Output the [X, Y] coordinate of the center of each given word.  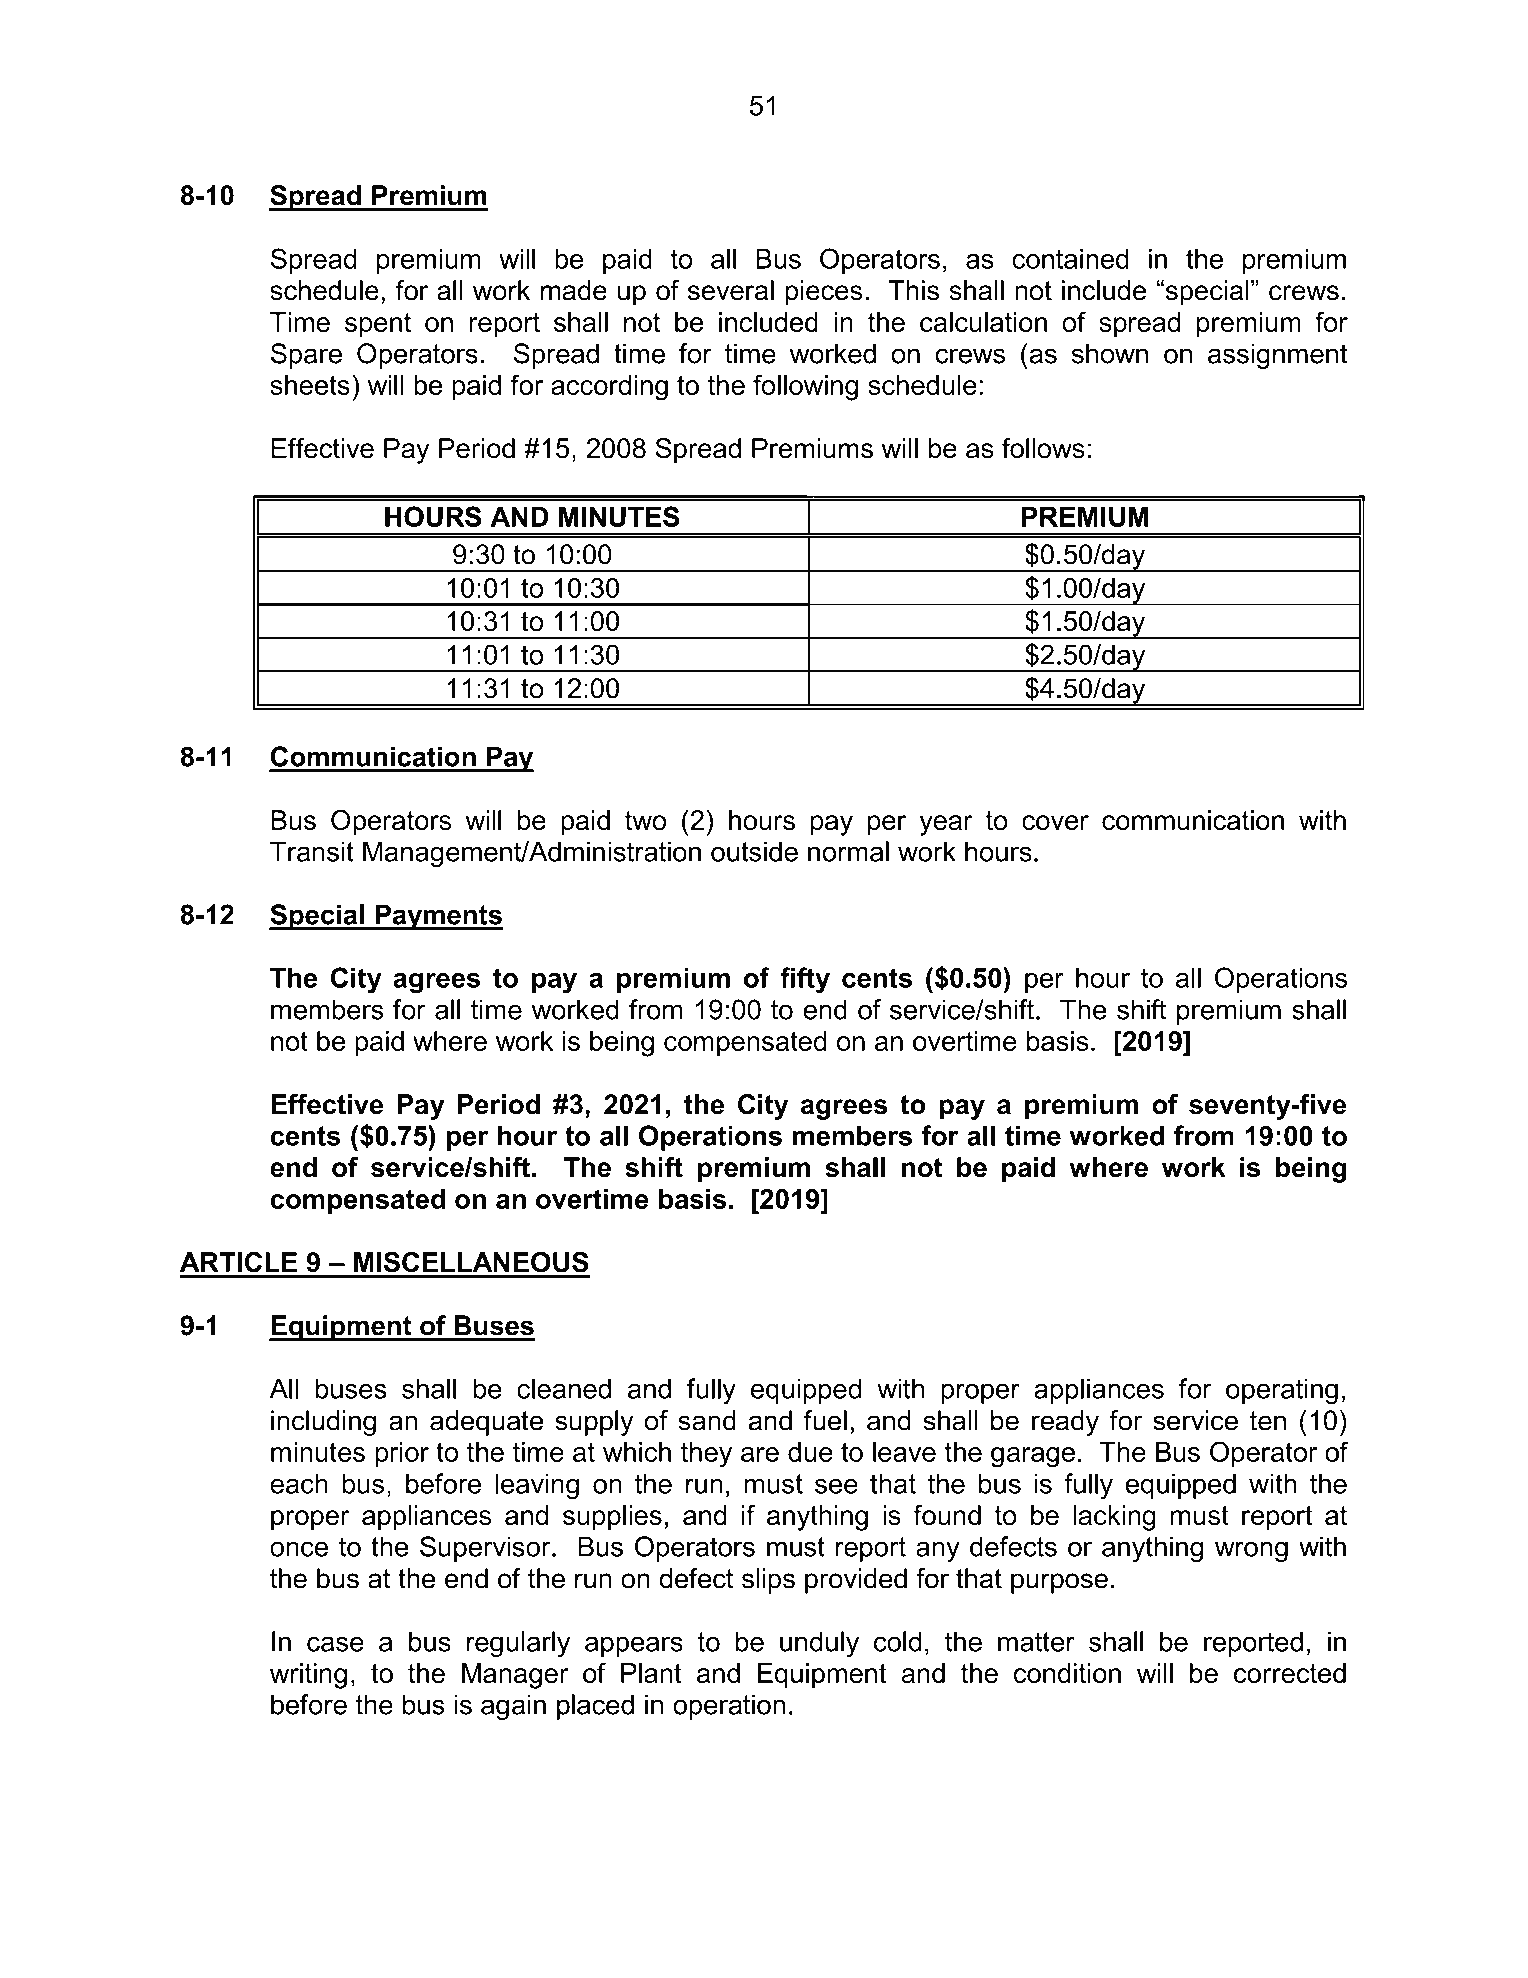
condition [1067, 1673]
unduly [819, 1644]
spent [378, 325]
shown [1110, 353]
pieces [823, 293]
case [335, 1644]
